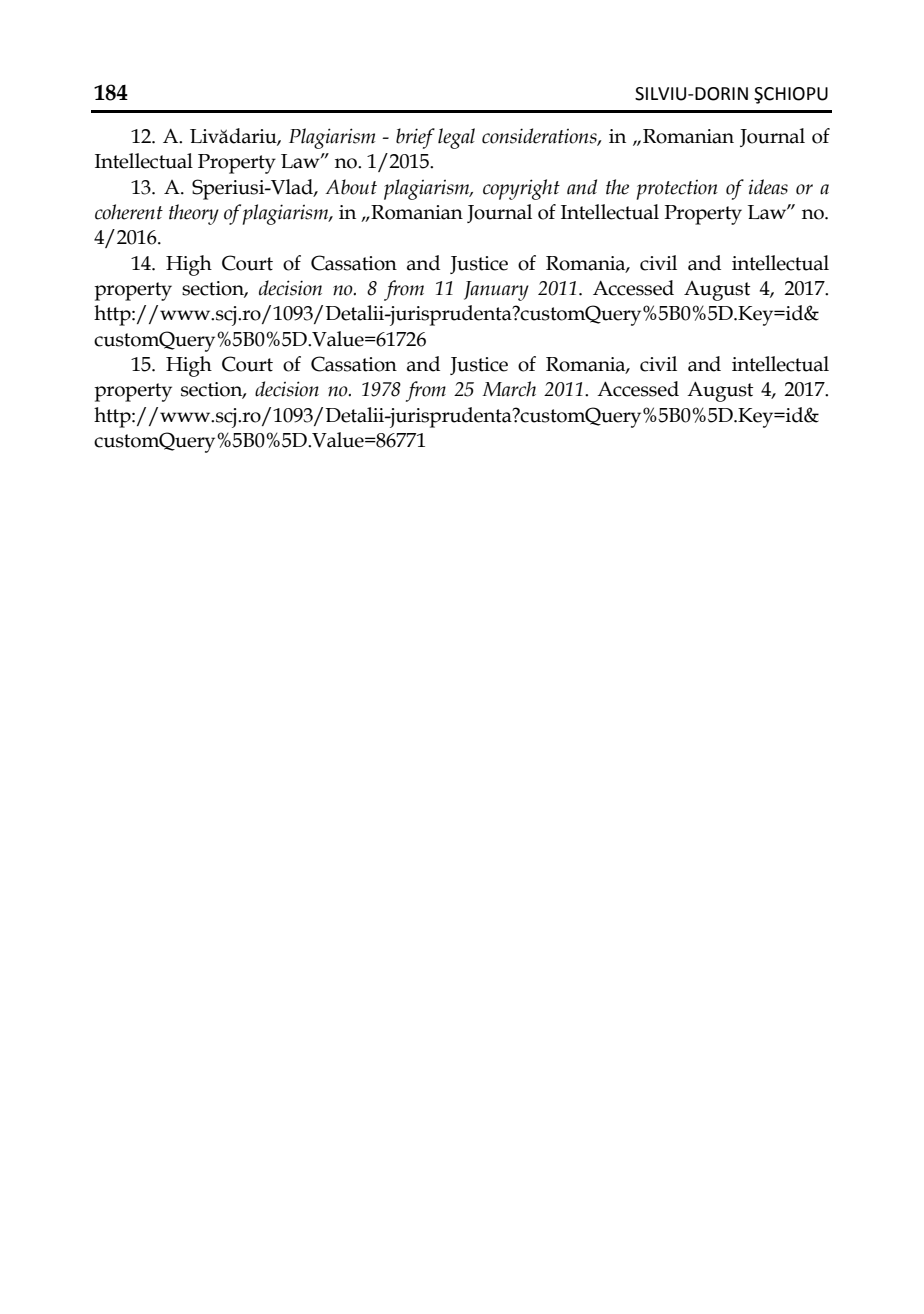  I want to click on ideas, so click(768, 187).
